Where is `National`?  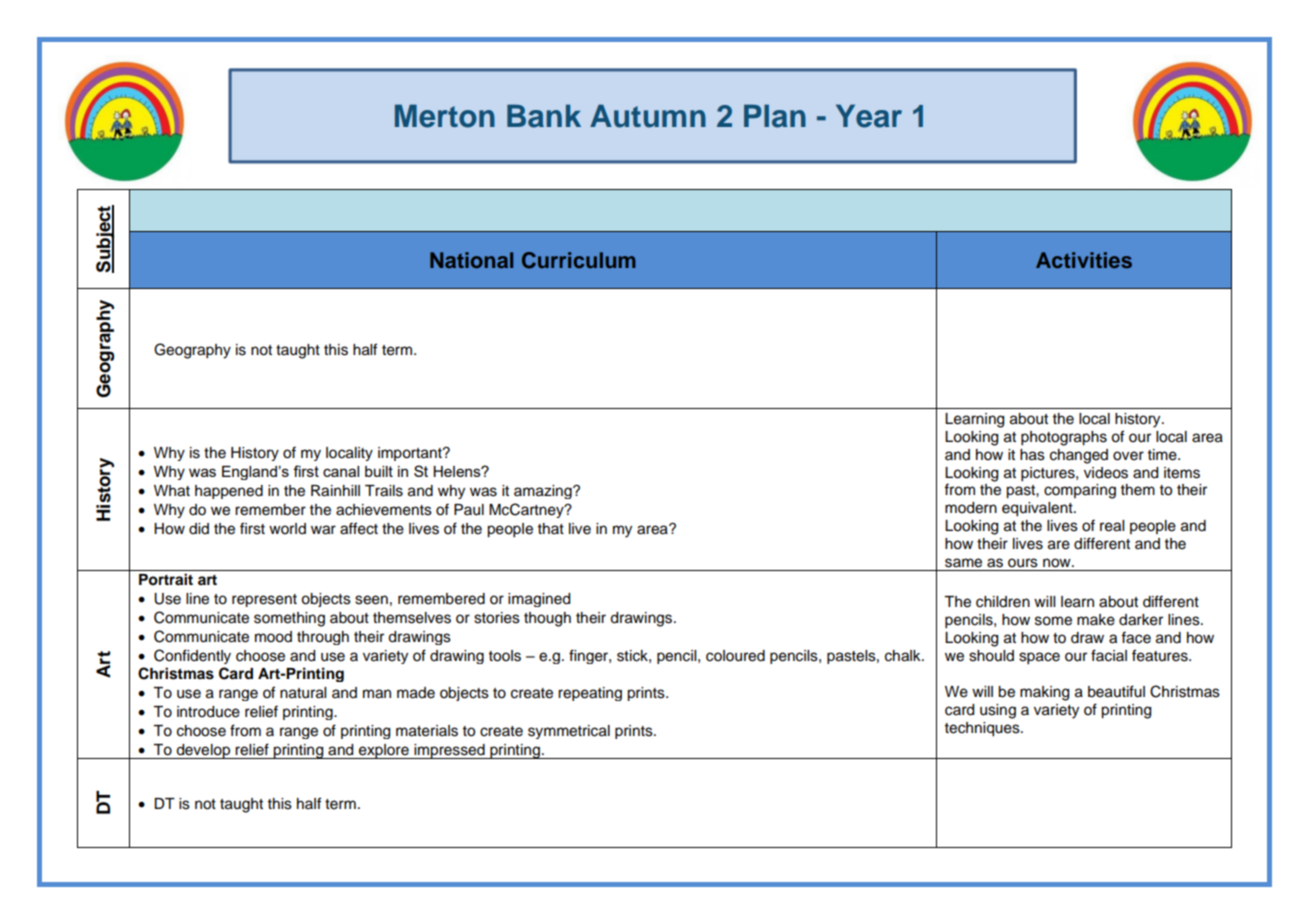
National is located at coordinates (471, 260).
